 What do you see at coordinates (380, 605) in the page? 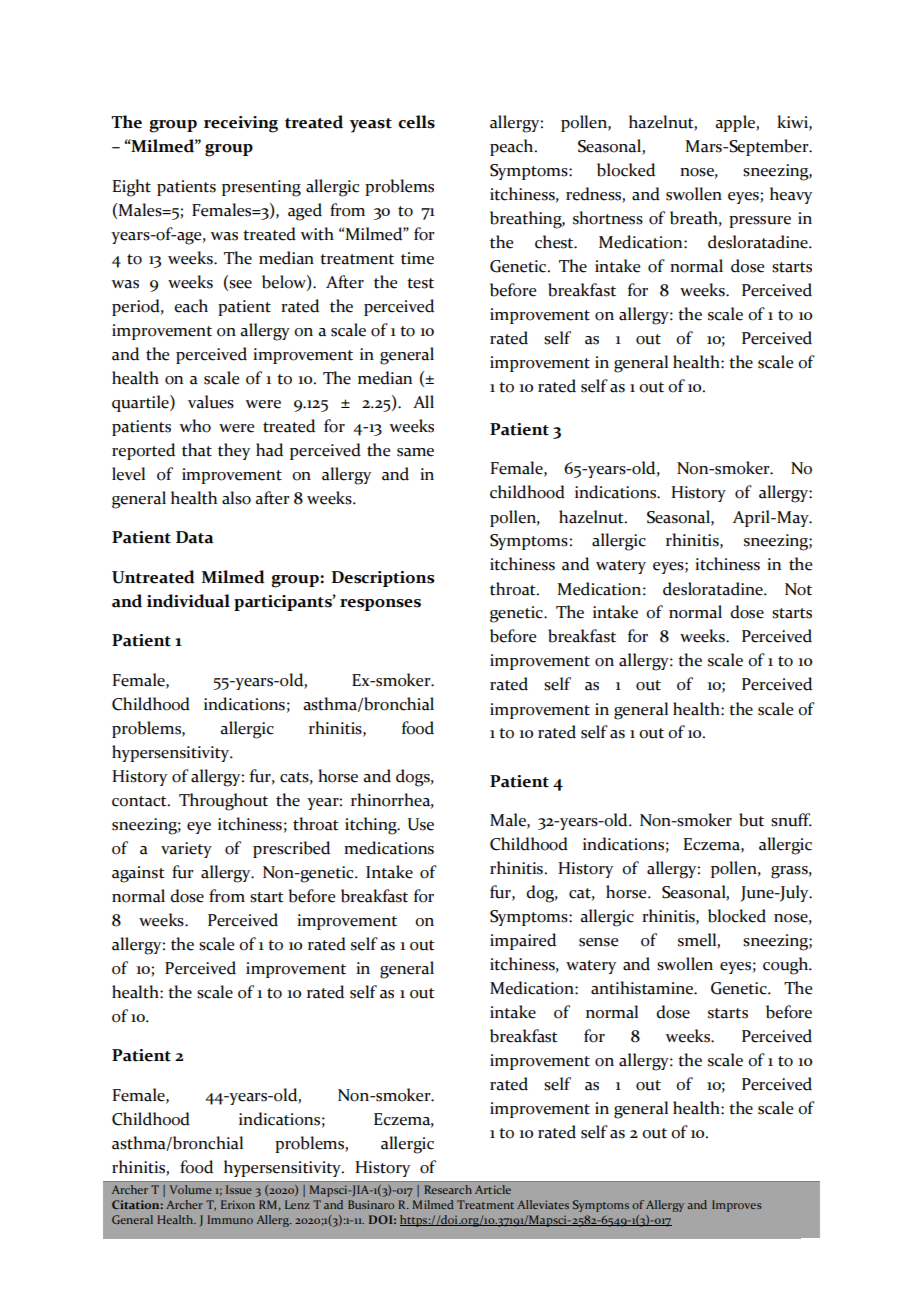
I see `responses` at bounding box center [380, 605].
